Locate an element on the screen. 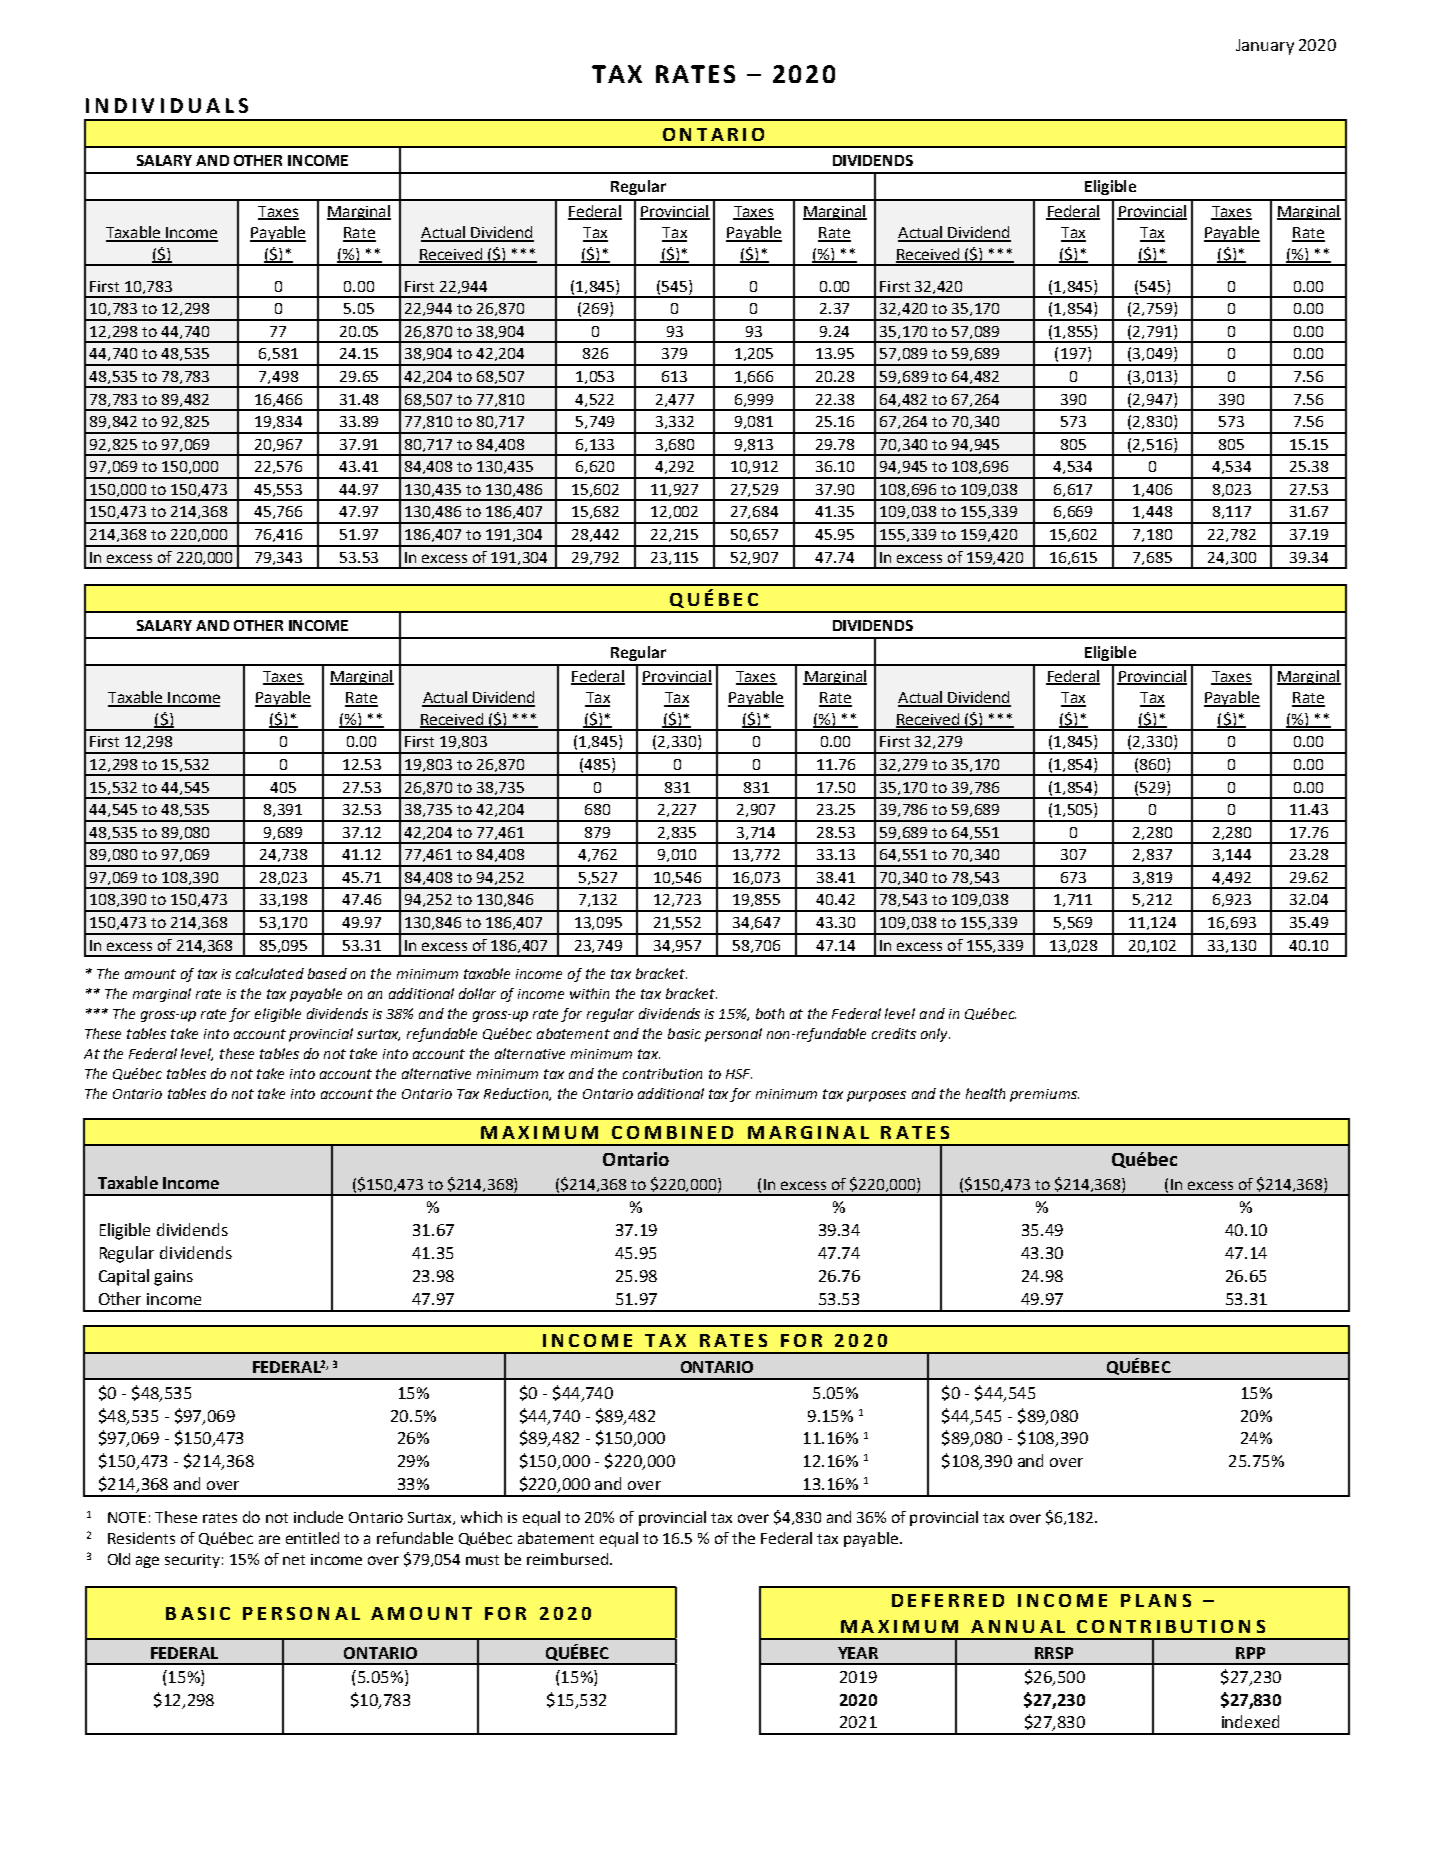 The height and width of the screenshot is (1853, 1431). COMBINED is located at coordinates (672, 1132).
